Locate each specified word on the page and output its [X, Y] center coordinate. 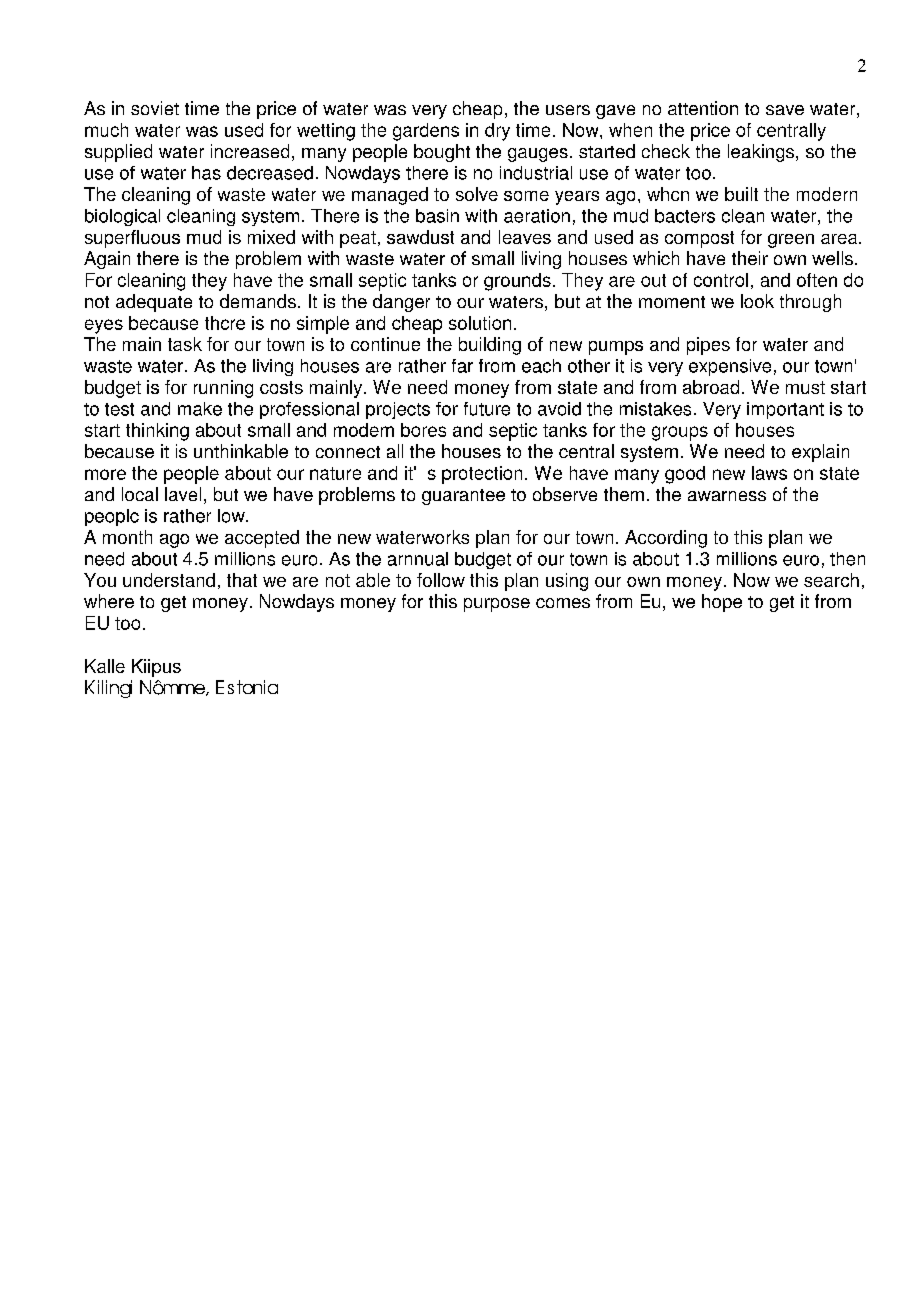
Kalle [105, 666]
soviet [155, 108]
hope [722, 603]
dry [497, 132]
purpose [497, 605]
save [785, 110]
